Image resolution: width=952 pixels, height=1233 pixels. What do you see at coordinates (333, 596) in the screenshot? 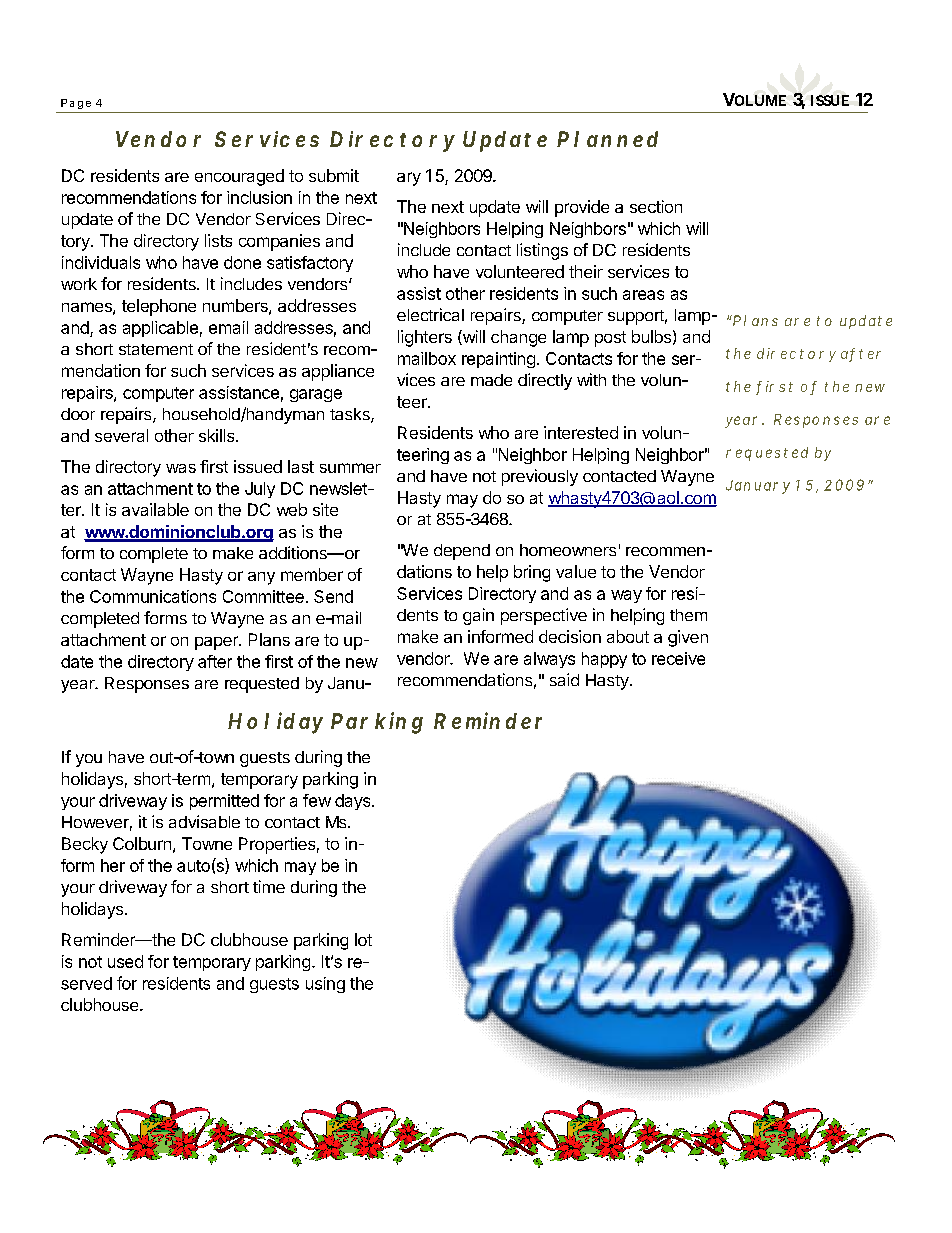
I see `Send` at bounding box center [333, 596].
